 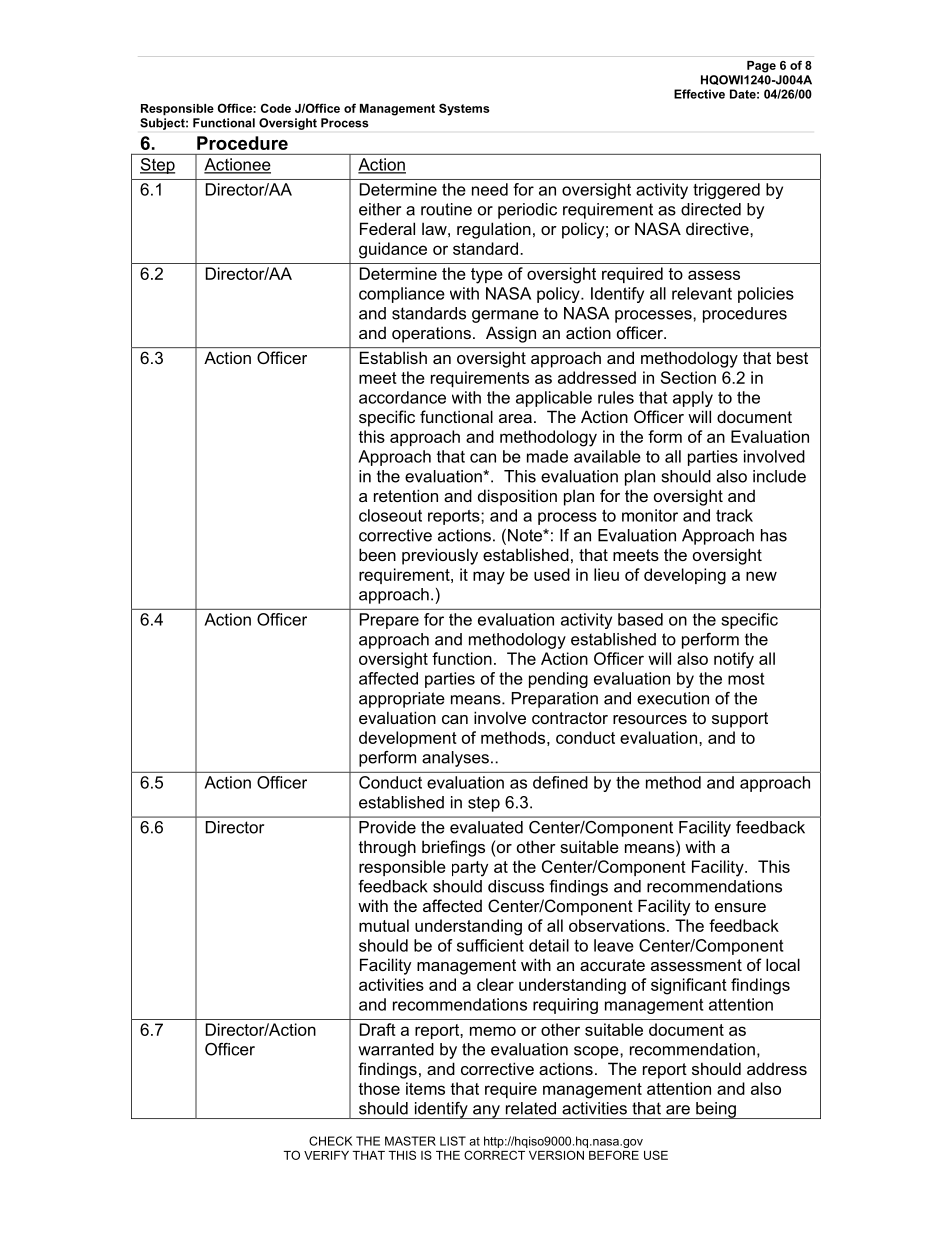 What do you see at coordinates (464, 109) in the image?
I see `Systems` at bounding box center [464, 109].
